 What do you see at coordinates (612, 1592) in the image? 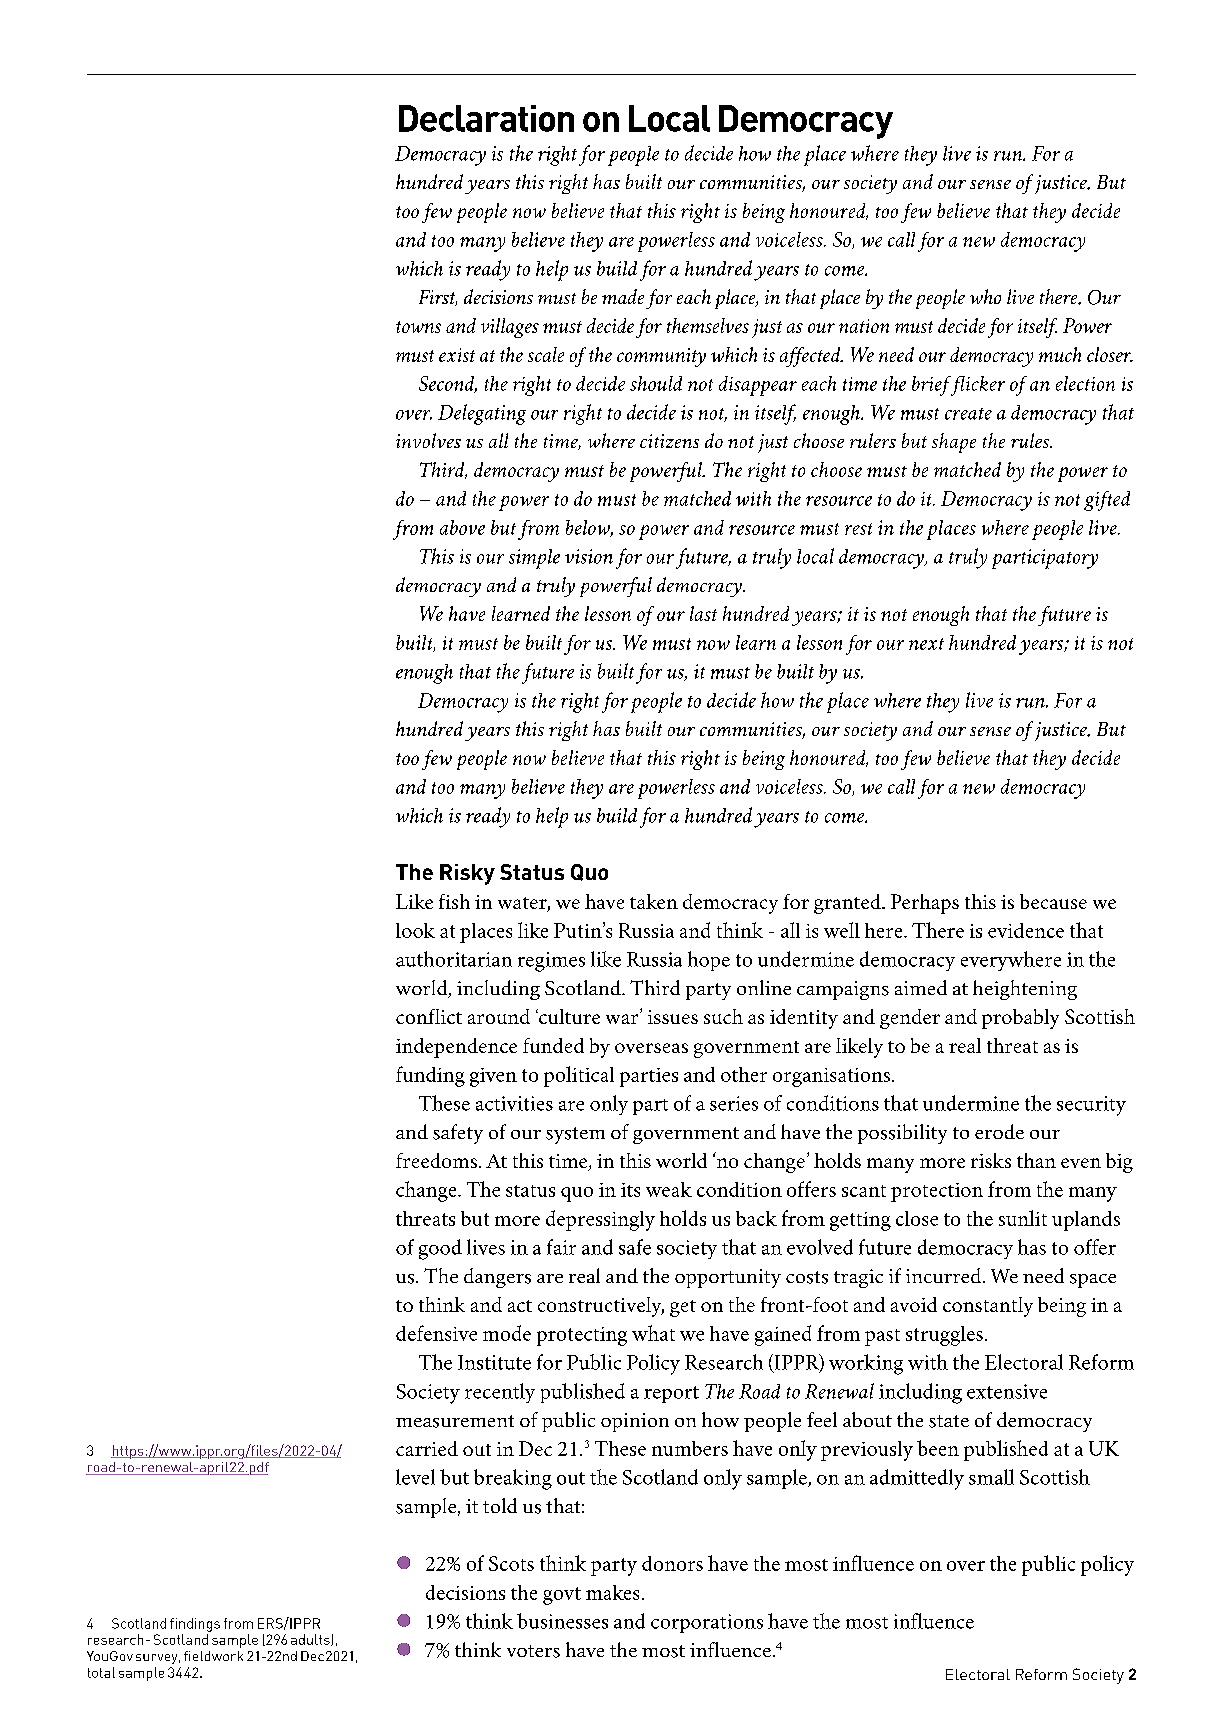
I see `makes` at bounding box center [612, 1592].
